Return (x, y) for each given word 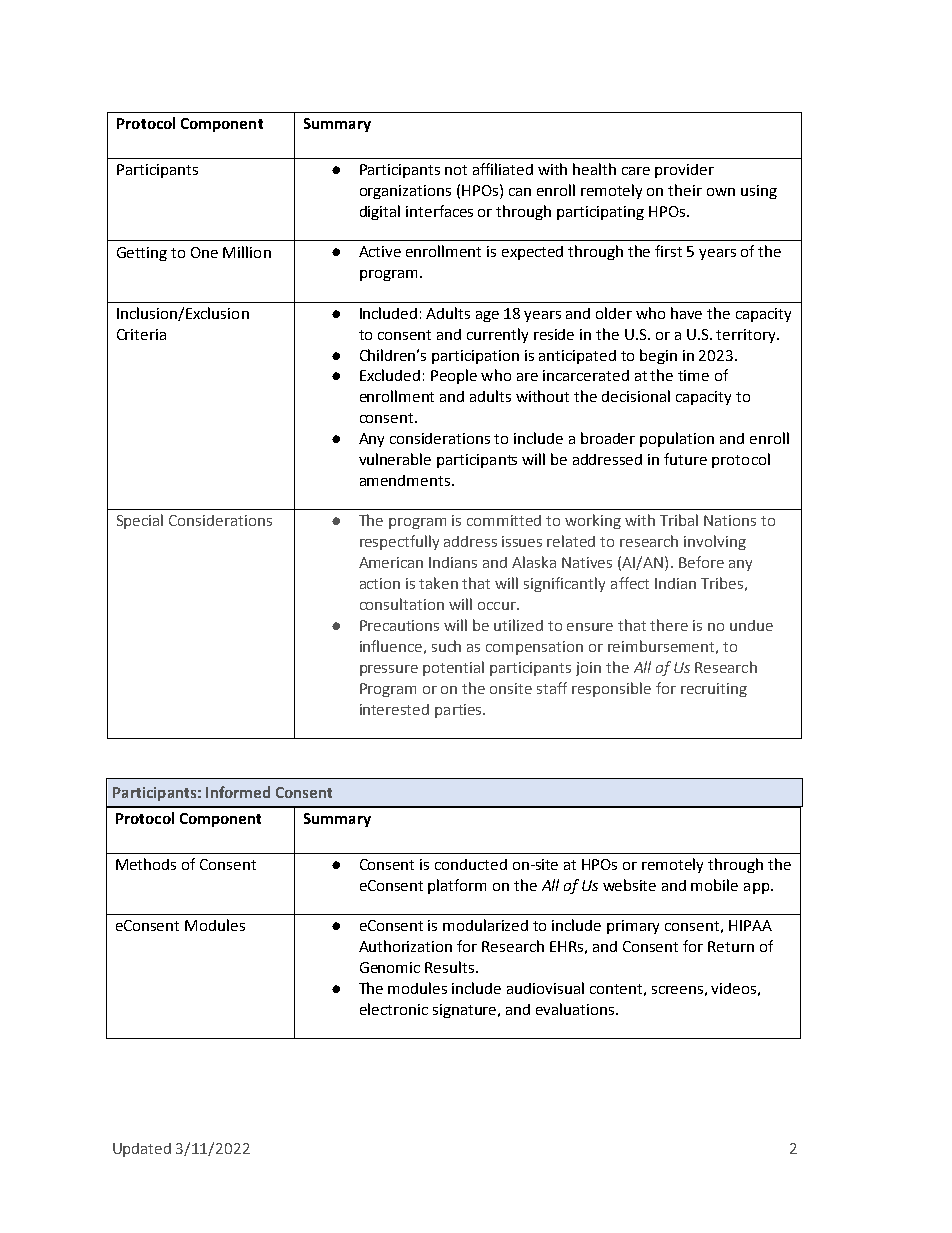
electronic (394, 1009)
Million (247, 252)
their (685, 190)
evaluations (576, 1009)
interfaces (439, 211)
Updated (142, 1150)
